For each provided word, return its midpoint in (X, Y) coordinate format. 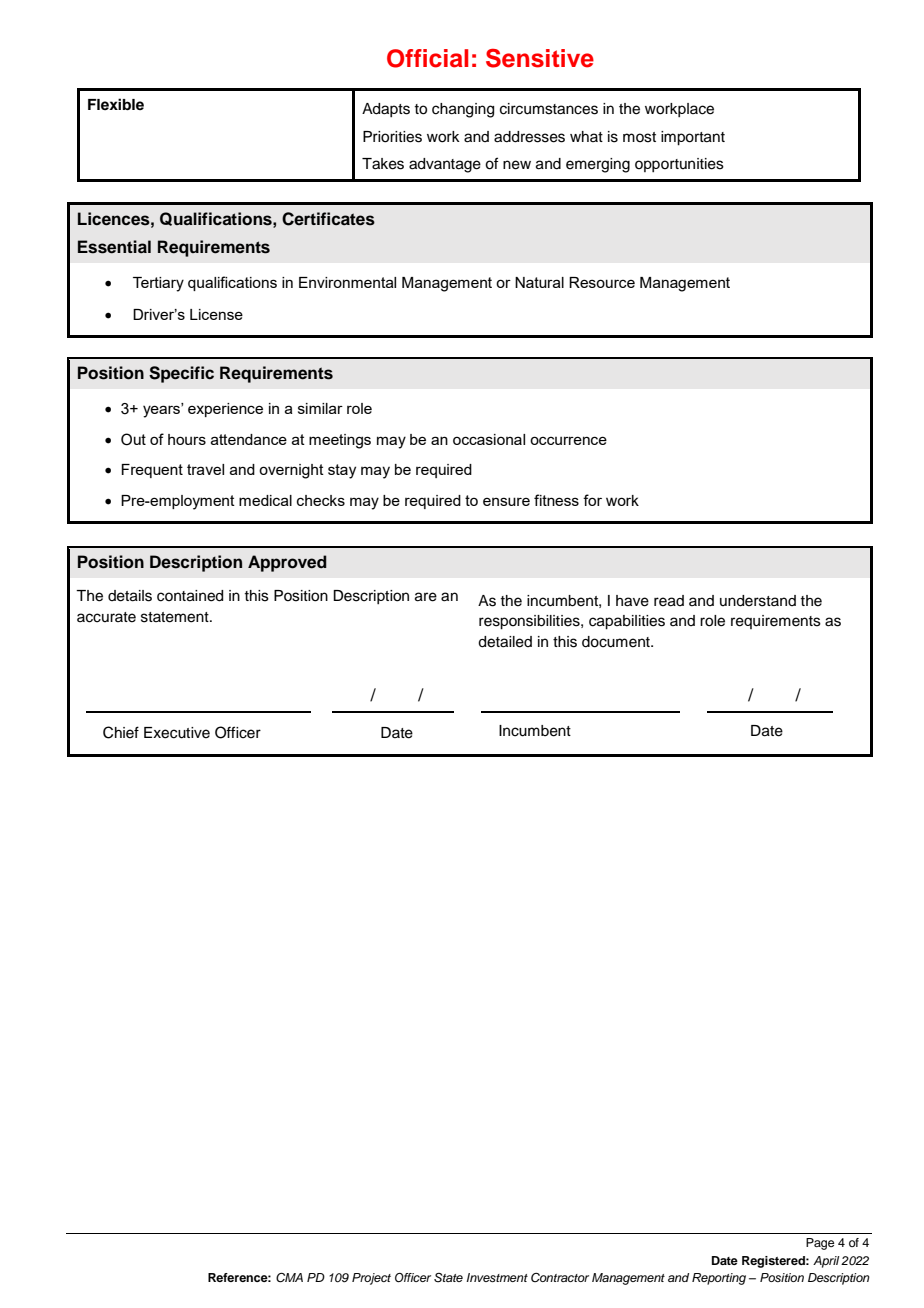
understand (758, 601)
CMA (289, 1278)
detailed (505, 642)
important (693, 138)
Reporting (719, 1279)
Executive (177, 733)
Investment (497, 1277)
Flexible (116, 104)
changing (463, 110)
